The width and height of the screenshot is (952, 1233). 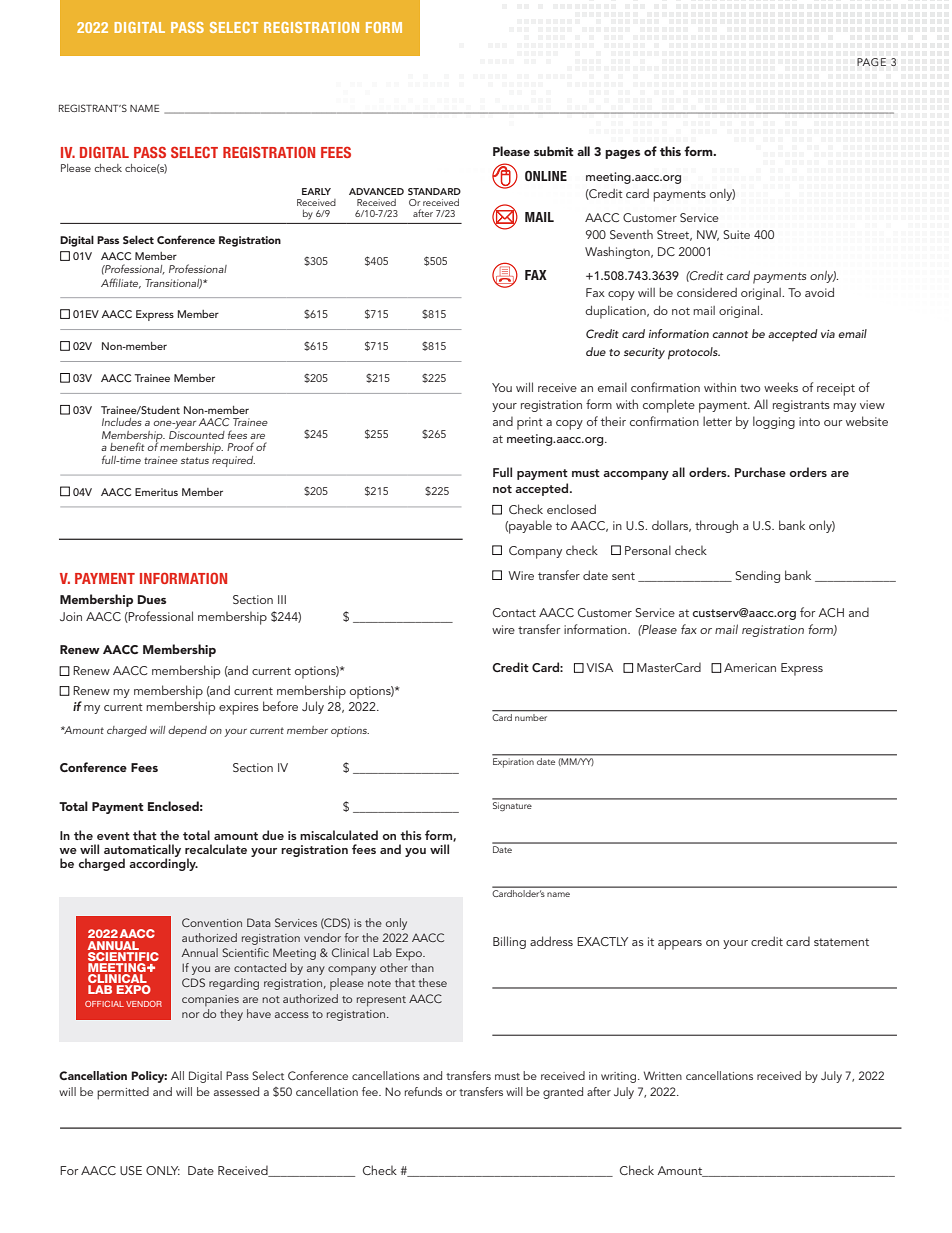 What do you see at coordinates (339, 835) in the screenshot?
I see `miscalculated` at bounding box center [339, 835].
